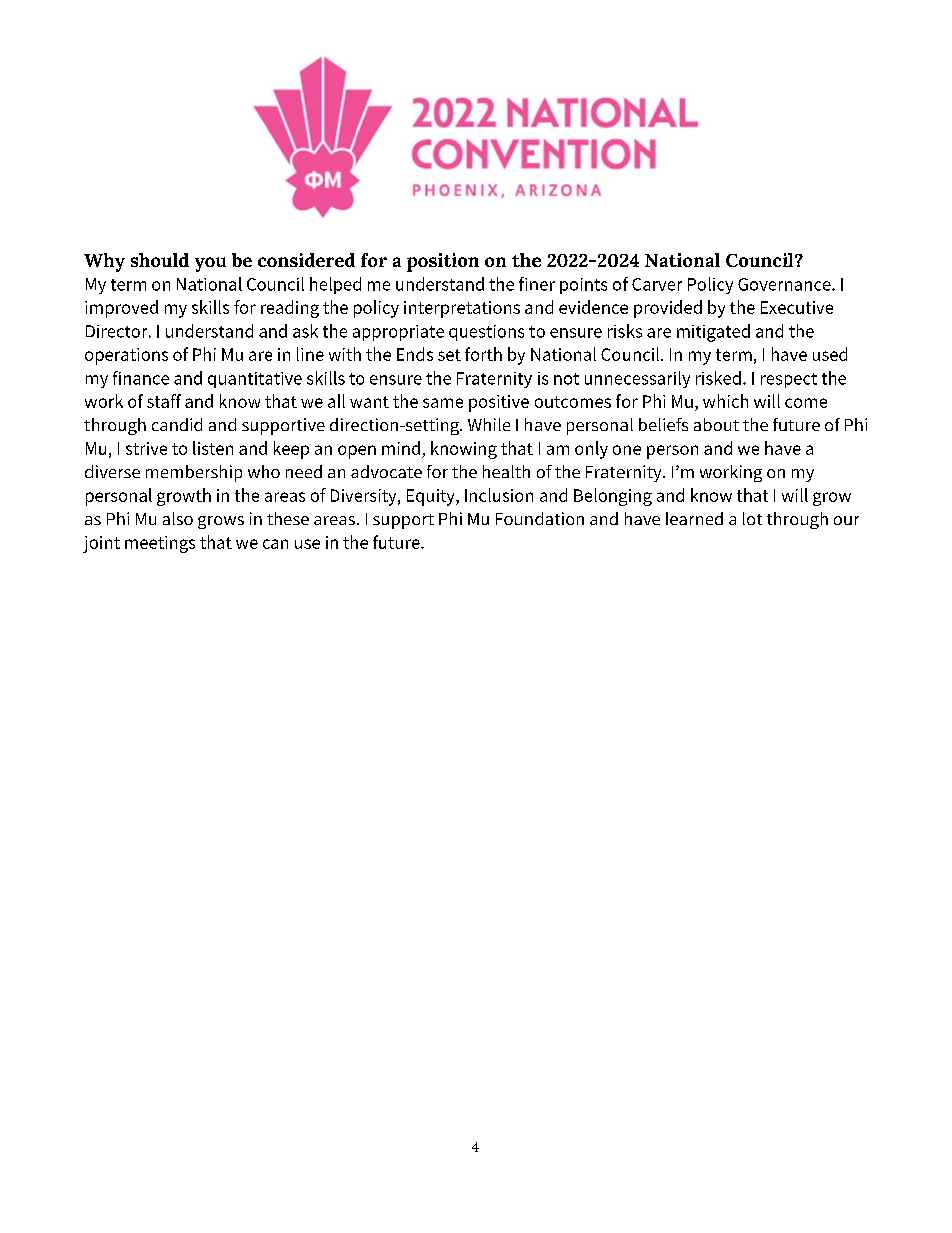  I want to click on know, so click(240, 401).
